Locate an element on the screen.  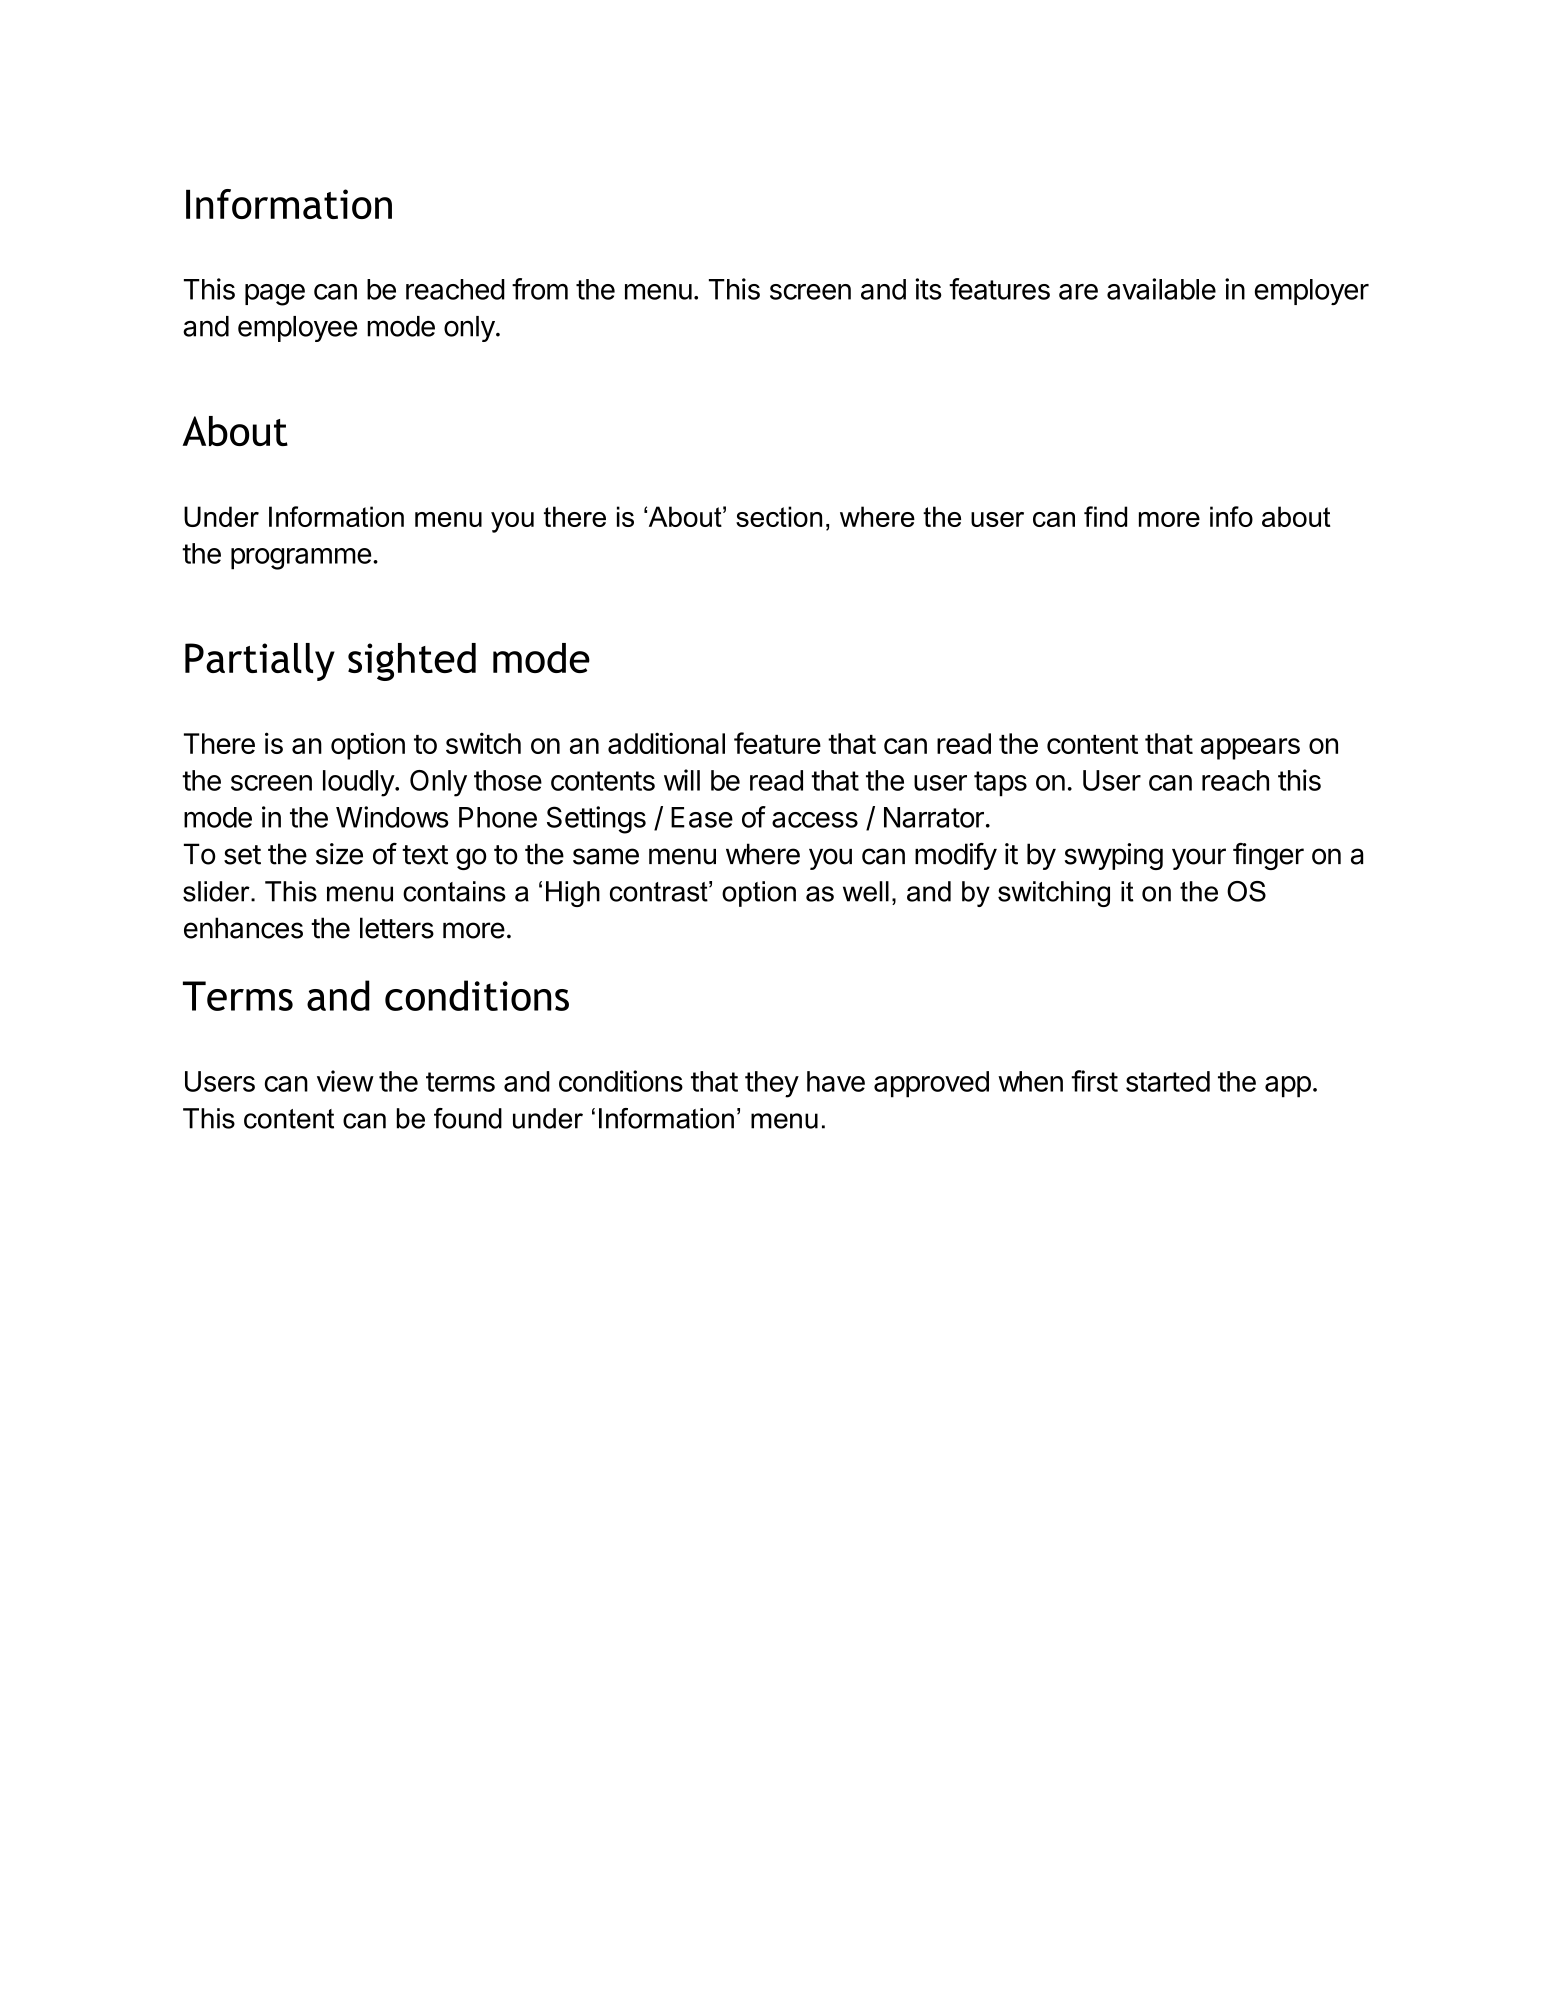
employee is located at coordinates (297, 329).
